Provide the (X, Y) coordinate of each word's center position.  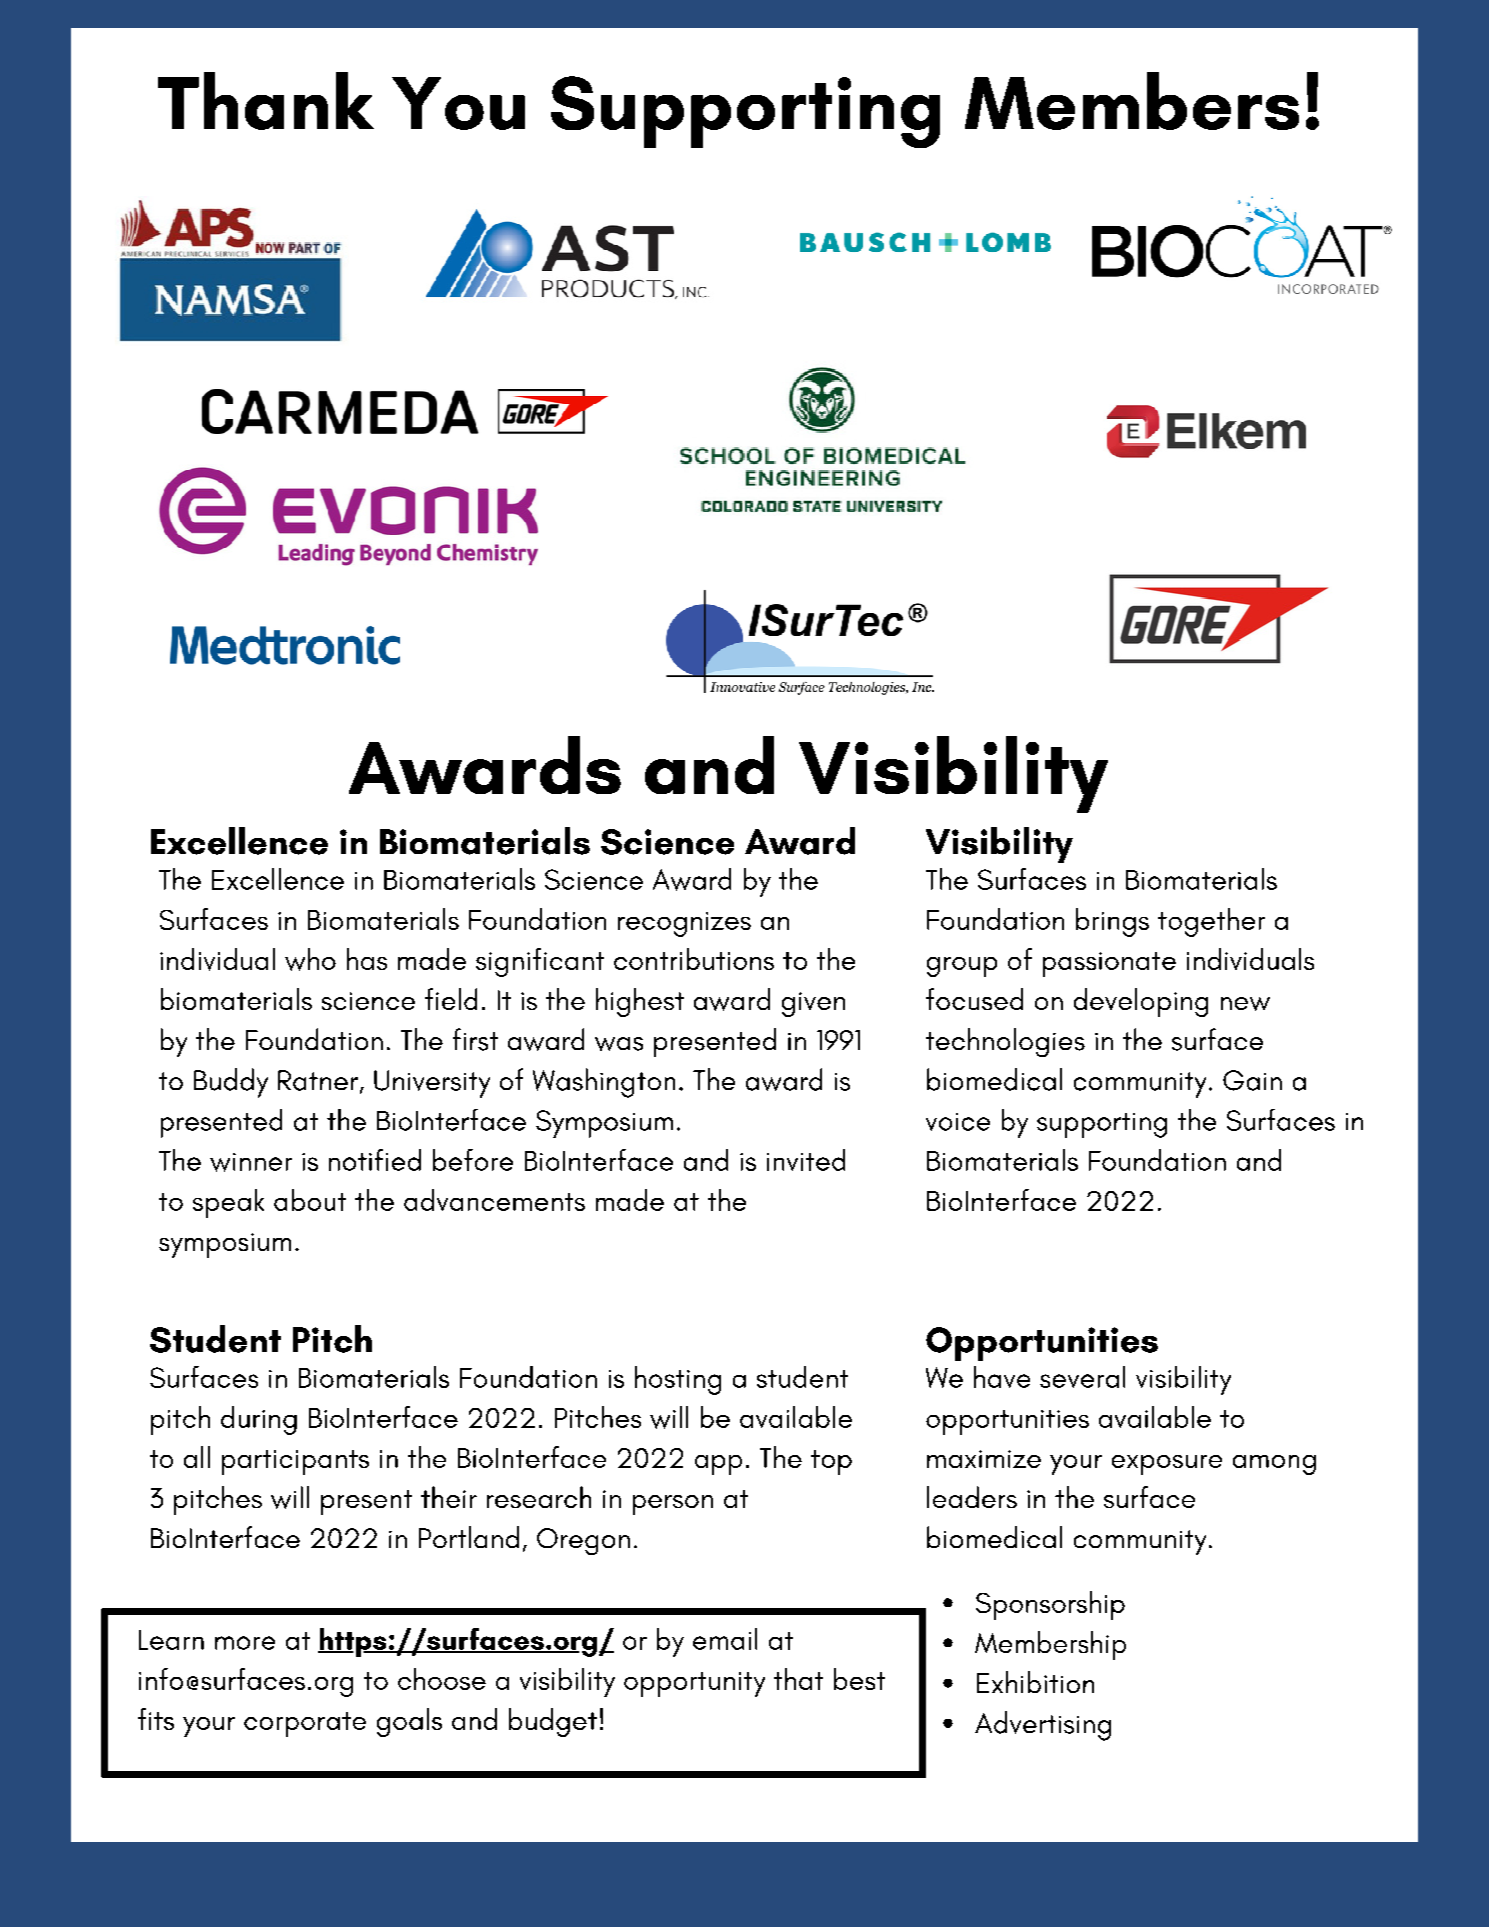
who (310, 959)
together (1211, 922)
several (1082, 1377)
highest (640, 1002)
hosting (678, 1380)
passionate (1109, 964)
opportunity (694, 1684)
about (310, 1200)
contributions (694, 959)
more (245, 1643)
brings (1112, 922)
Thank (266, 101)
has (367, 959)
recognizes (684, 924)
